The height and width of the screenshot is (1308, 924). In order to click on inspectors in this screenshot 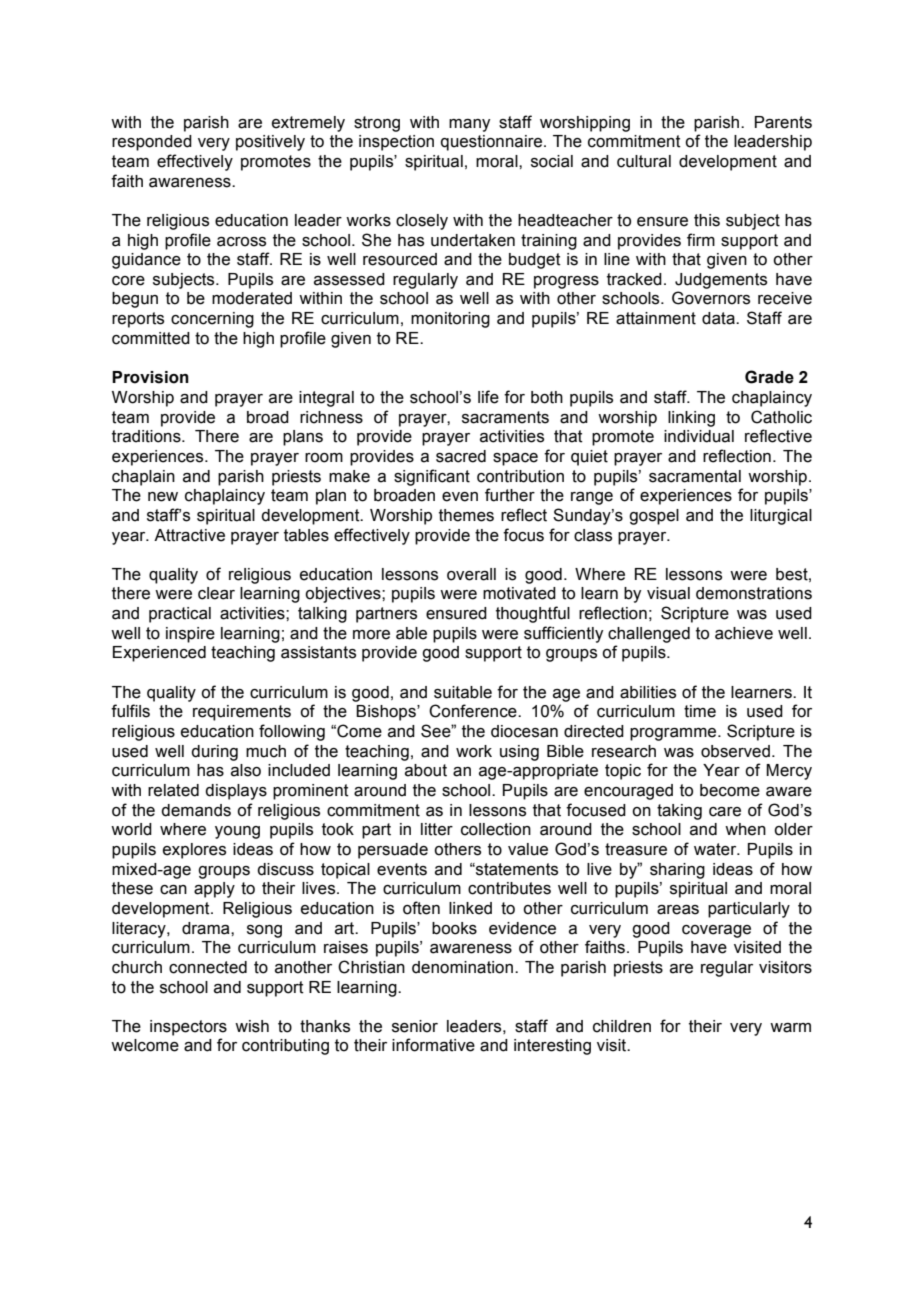, I will do `click(188, 1028)`.
